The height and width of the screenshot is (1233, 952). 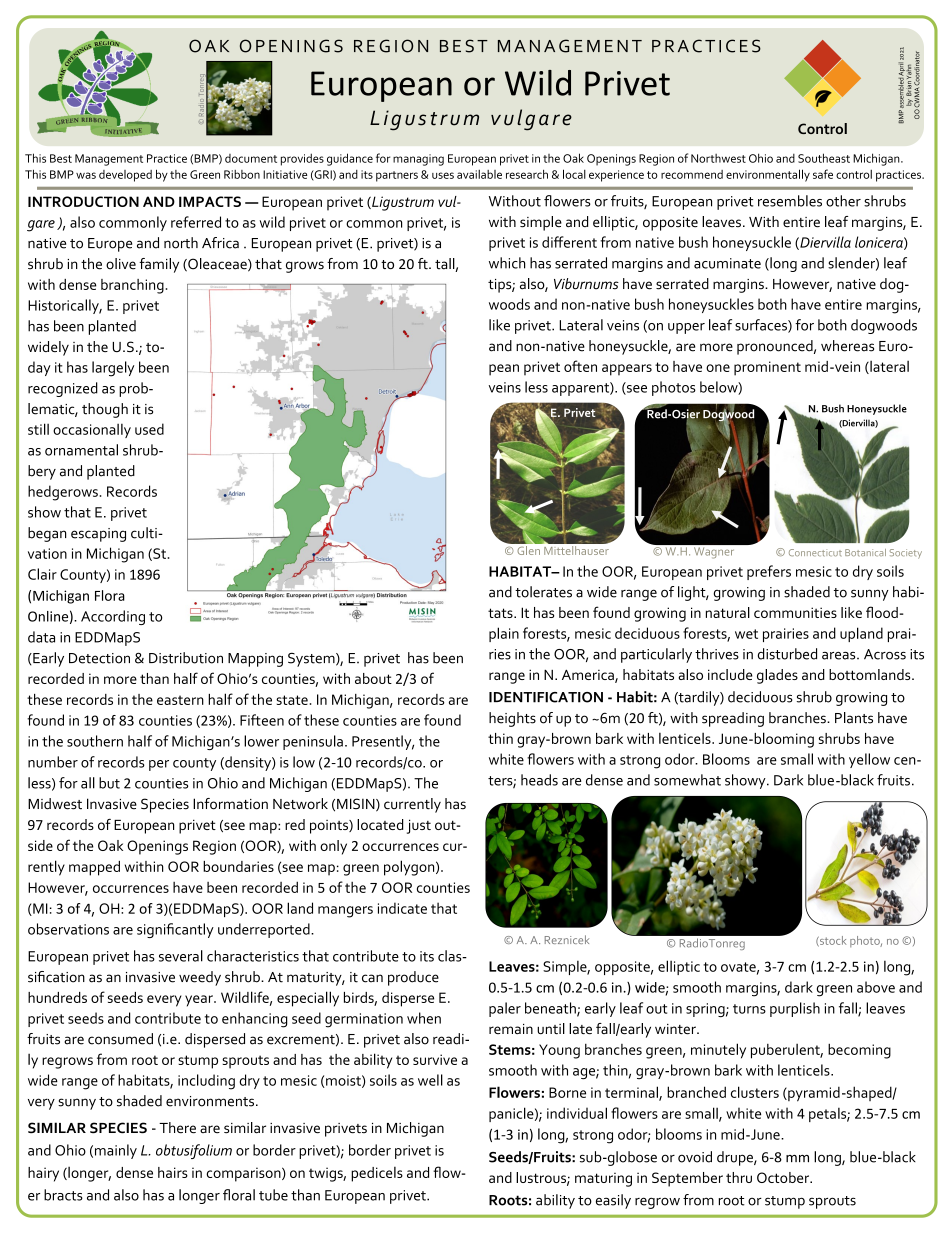 What do you see at coordinates (173, 1172) in the screenshot?
I see `hairs` at bounding box center [173, 1172].
